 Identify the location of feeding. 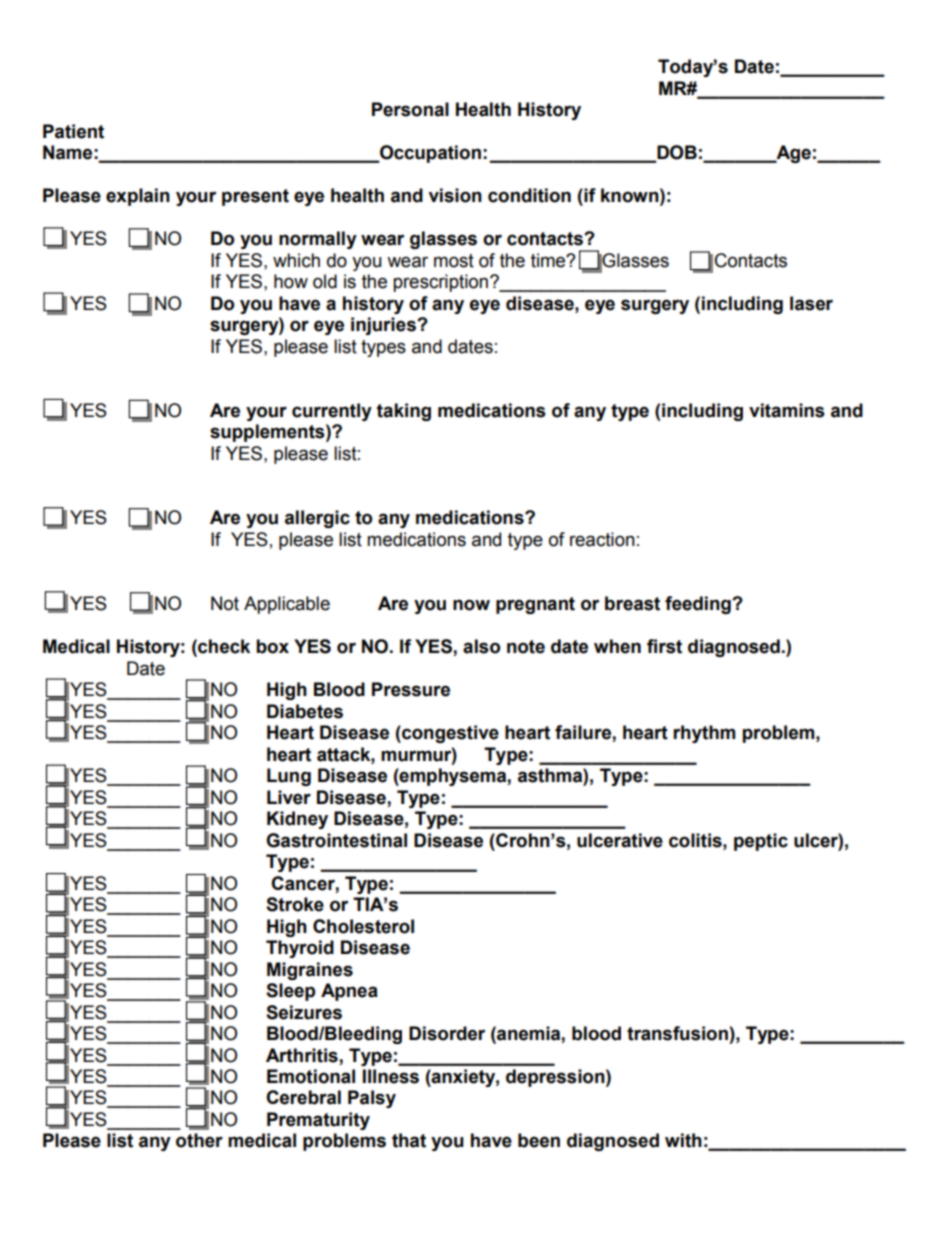
(699, 605).
